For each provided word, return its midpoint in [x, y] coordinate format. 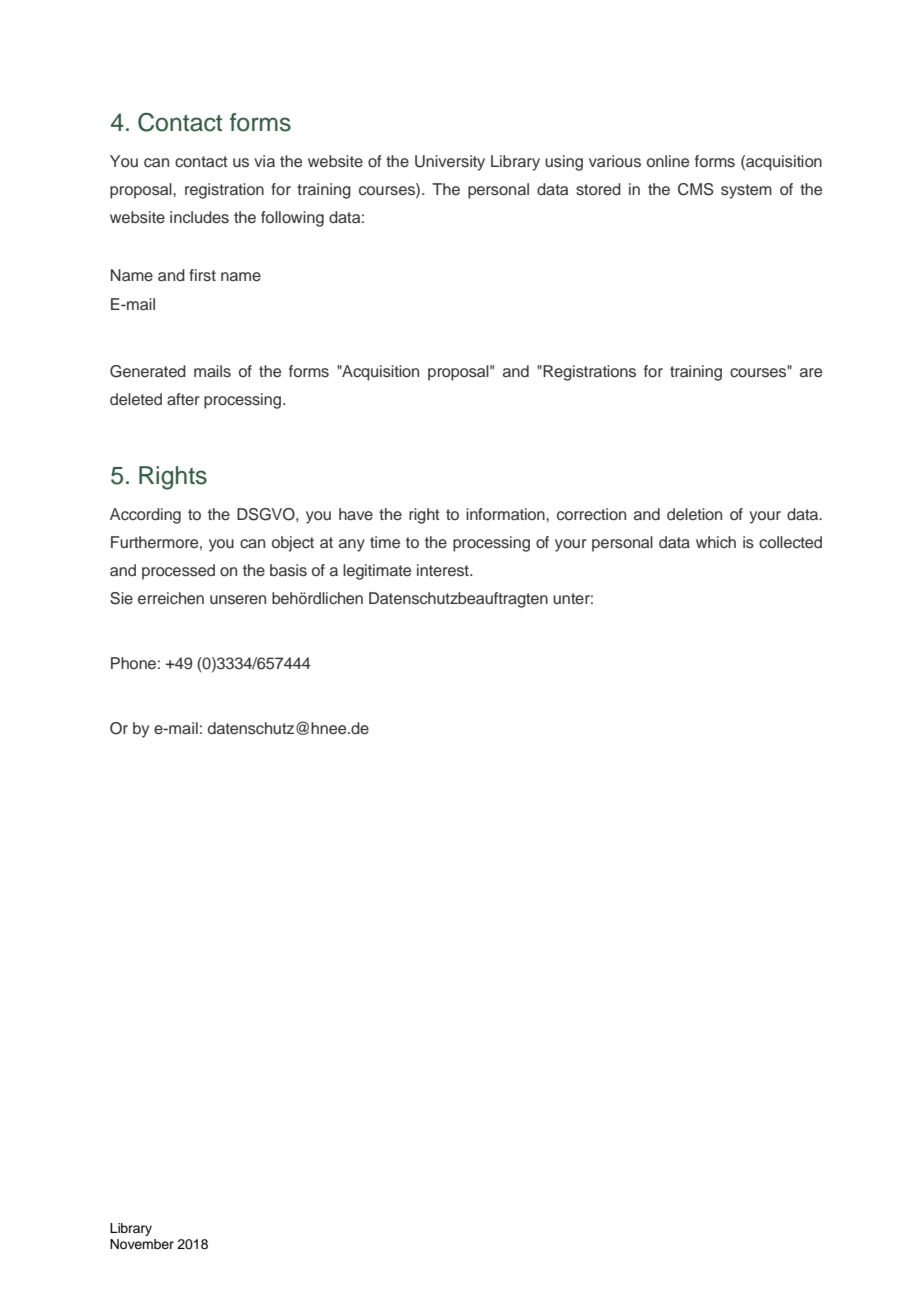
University [450, 163]
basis [288, 570]
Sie [121, 598]
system [746, 191]
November [142, 1244]
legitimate [377, 572]
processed [178, 572]
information [506, 514]
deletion [694, 514]
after [183, 399]
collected [790, 542]
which [716, 542]
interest [444, 570]
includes [199, 217]
